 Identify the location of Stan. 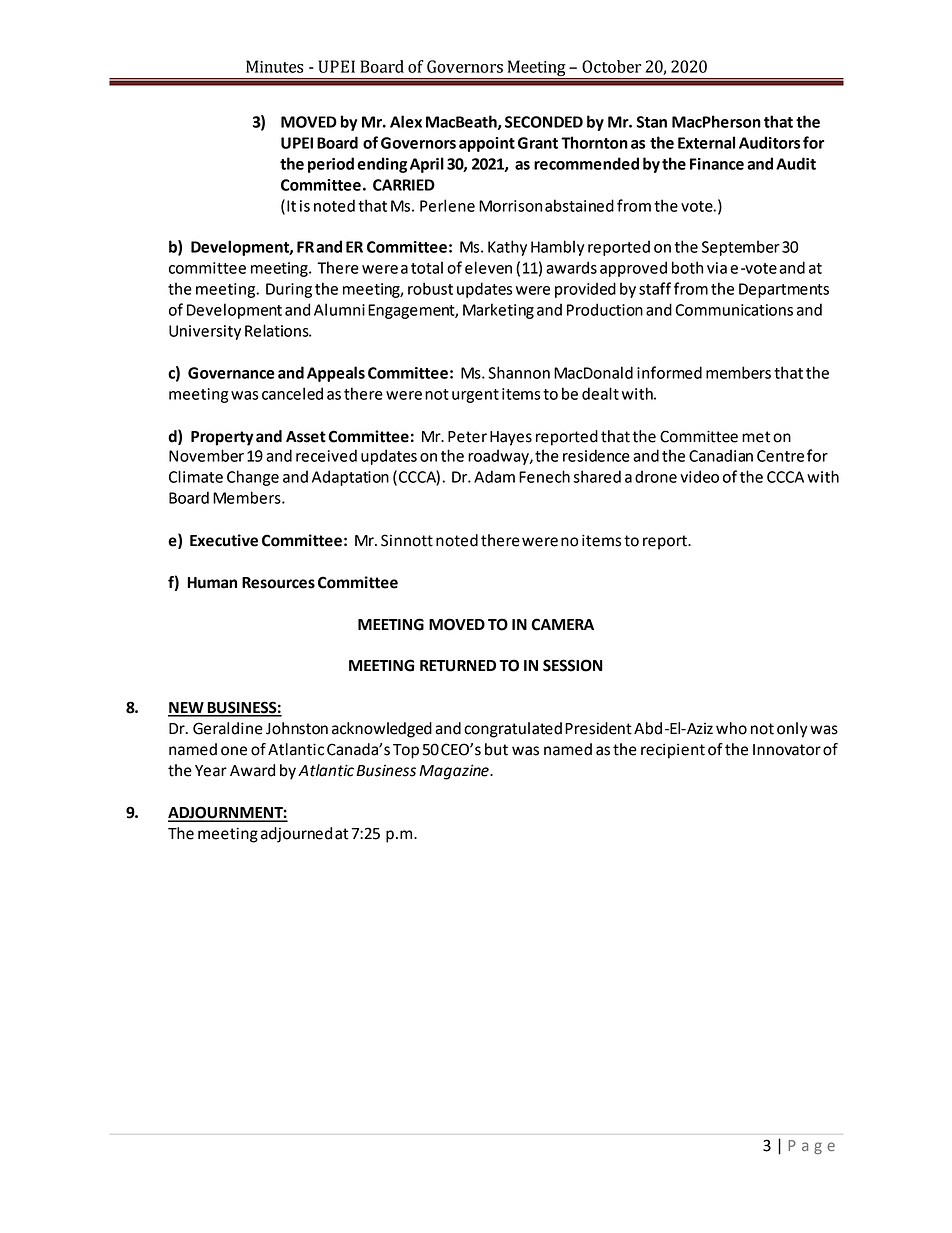
(652, 122).
